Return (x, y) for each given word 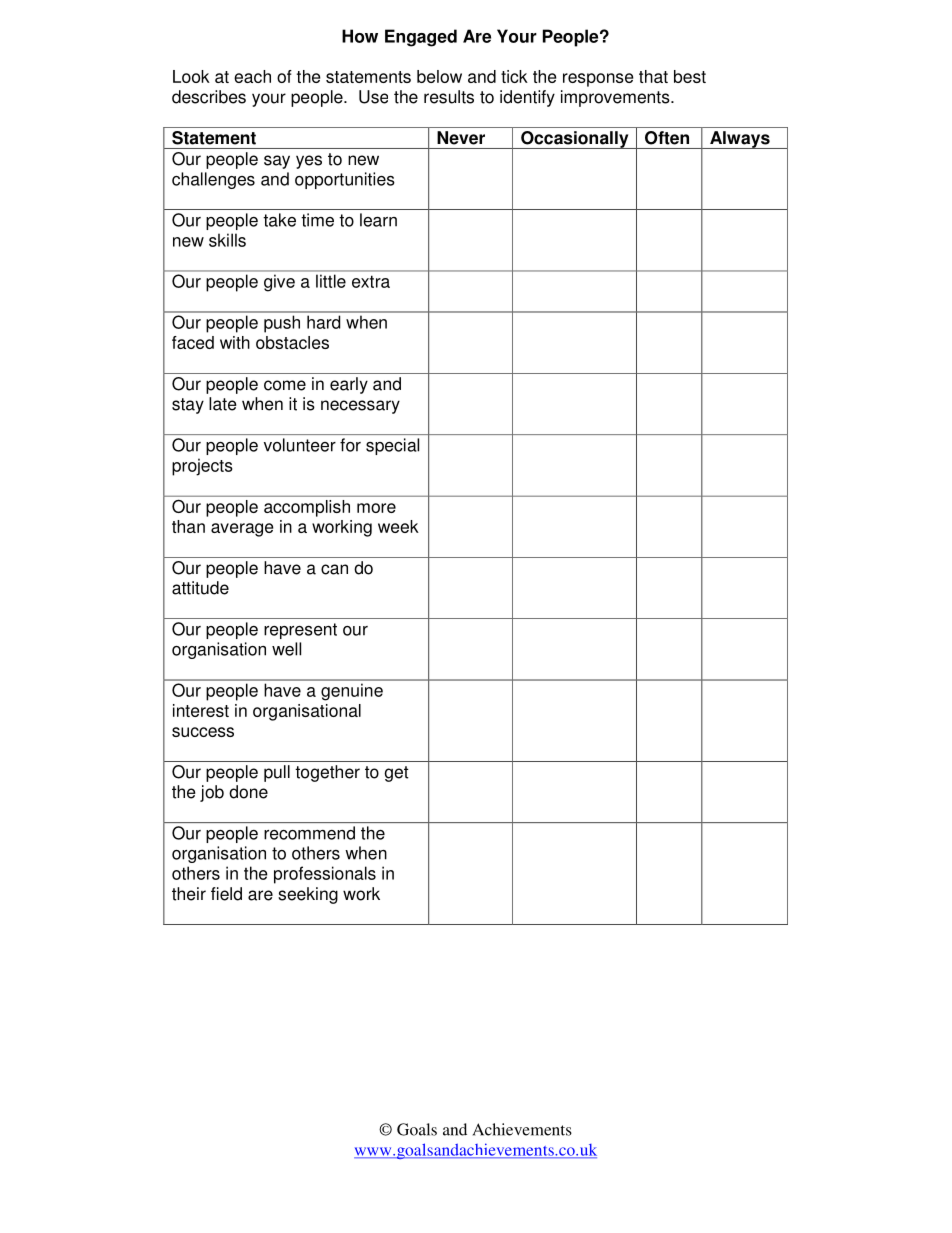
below (439, 76)
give (279, 283)
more (376, 508)
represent (300, 631)
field (226, 894)
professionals (325, 875)
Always (740, 140)
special (392, 446)
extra (371, 281)
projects (202, 467)
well (286, 649)
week (398, 526)
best (690, 76)
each (252, 76)
